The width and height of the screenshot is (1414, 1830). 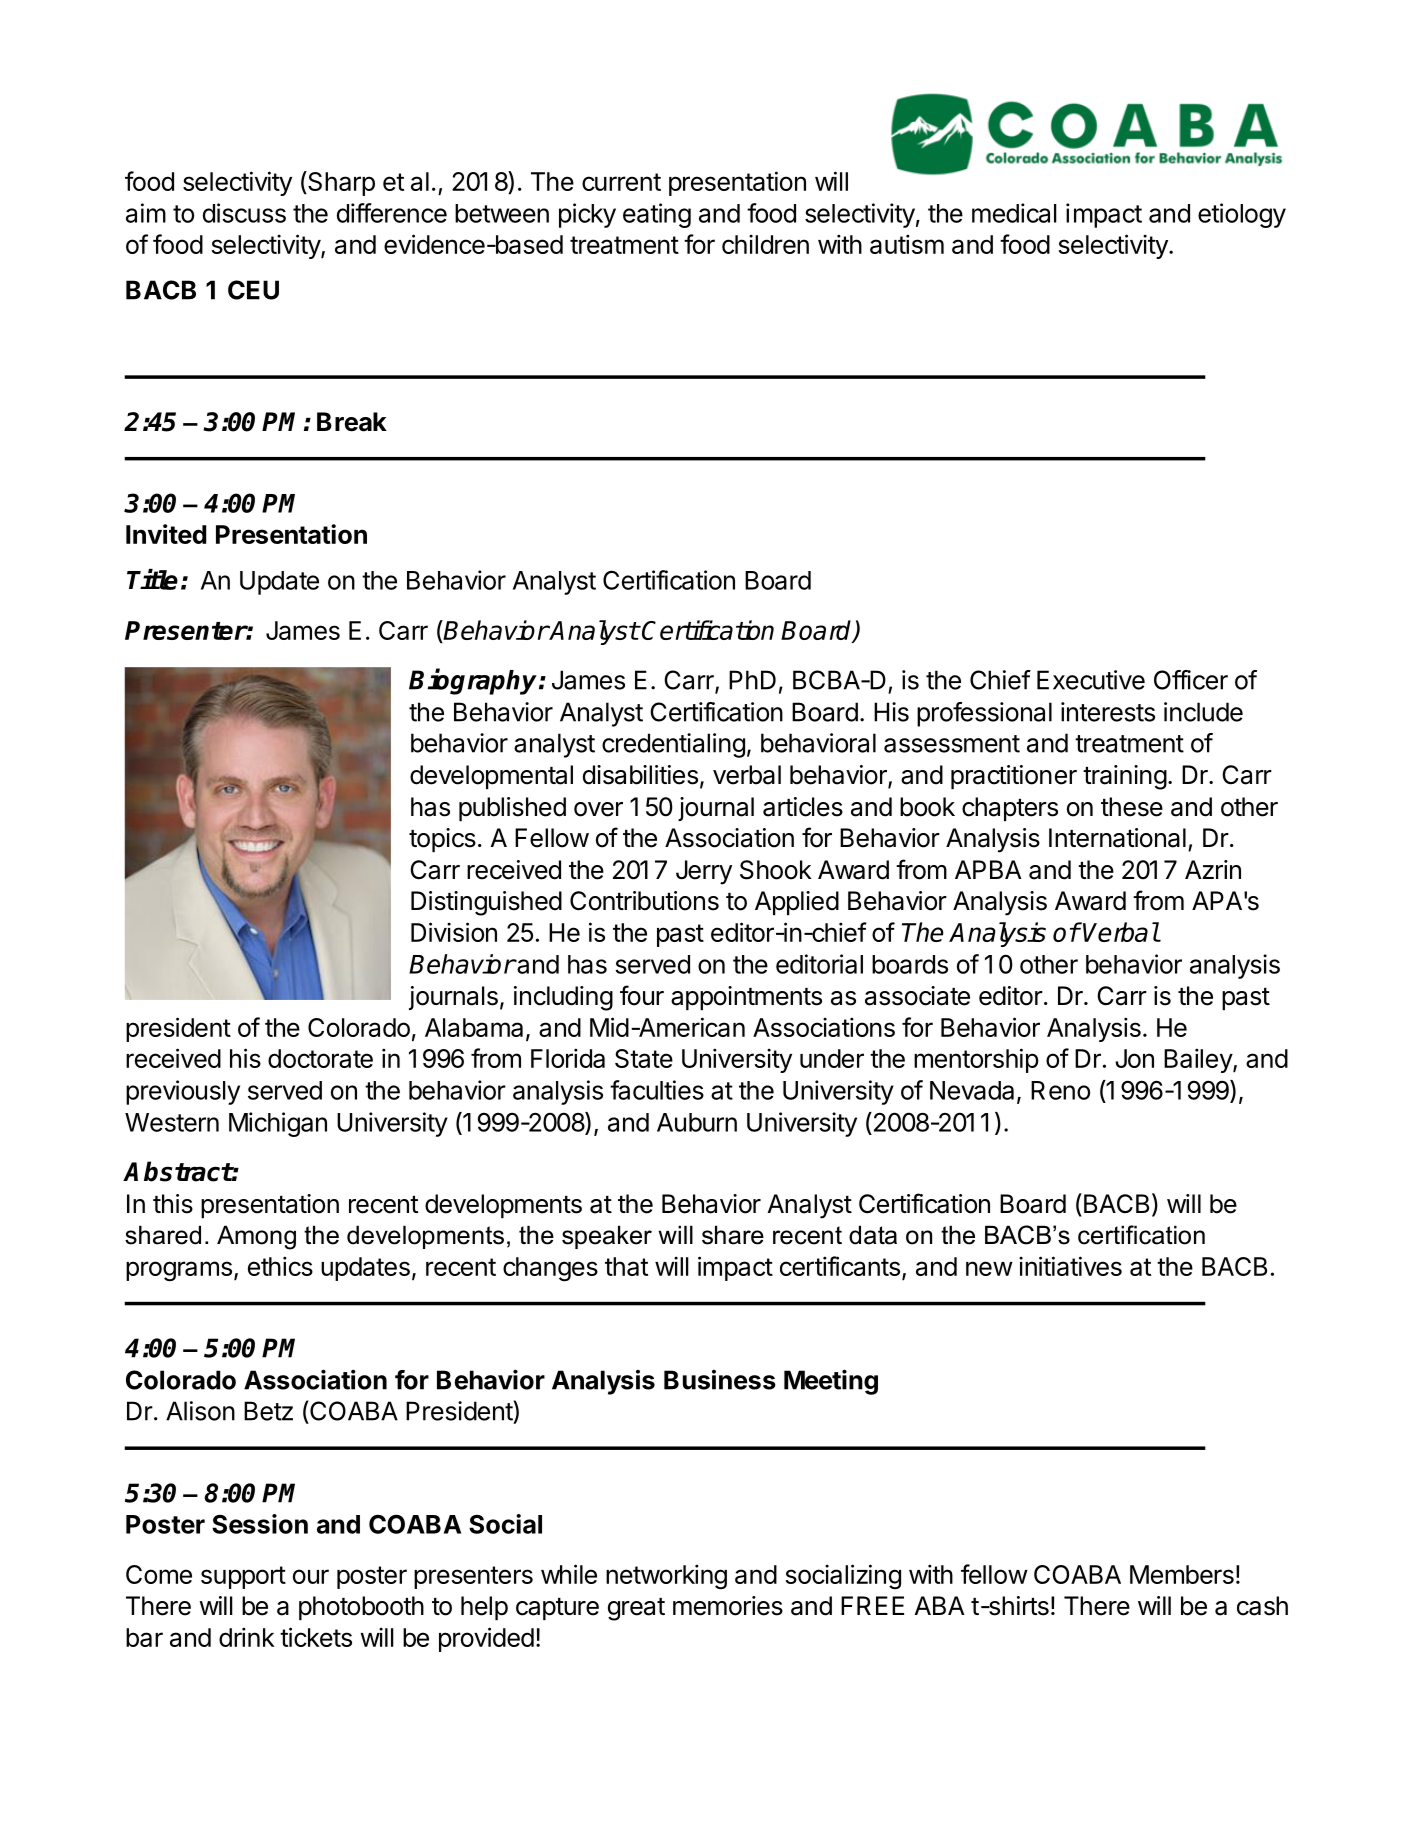 I want to click on memories, so click(x=728, y=1606).
